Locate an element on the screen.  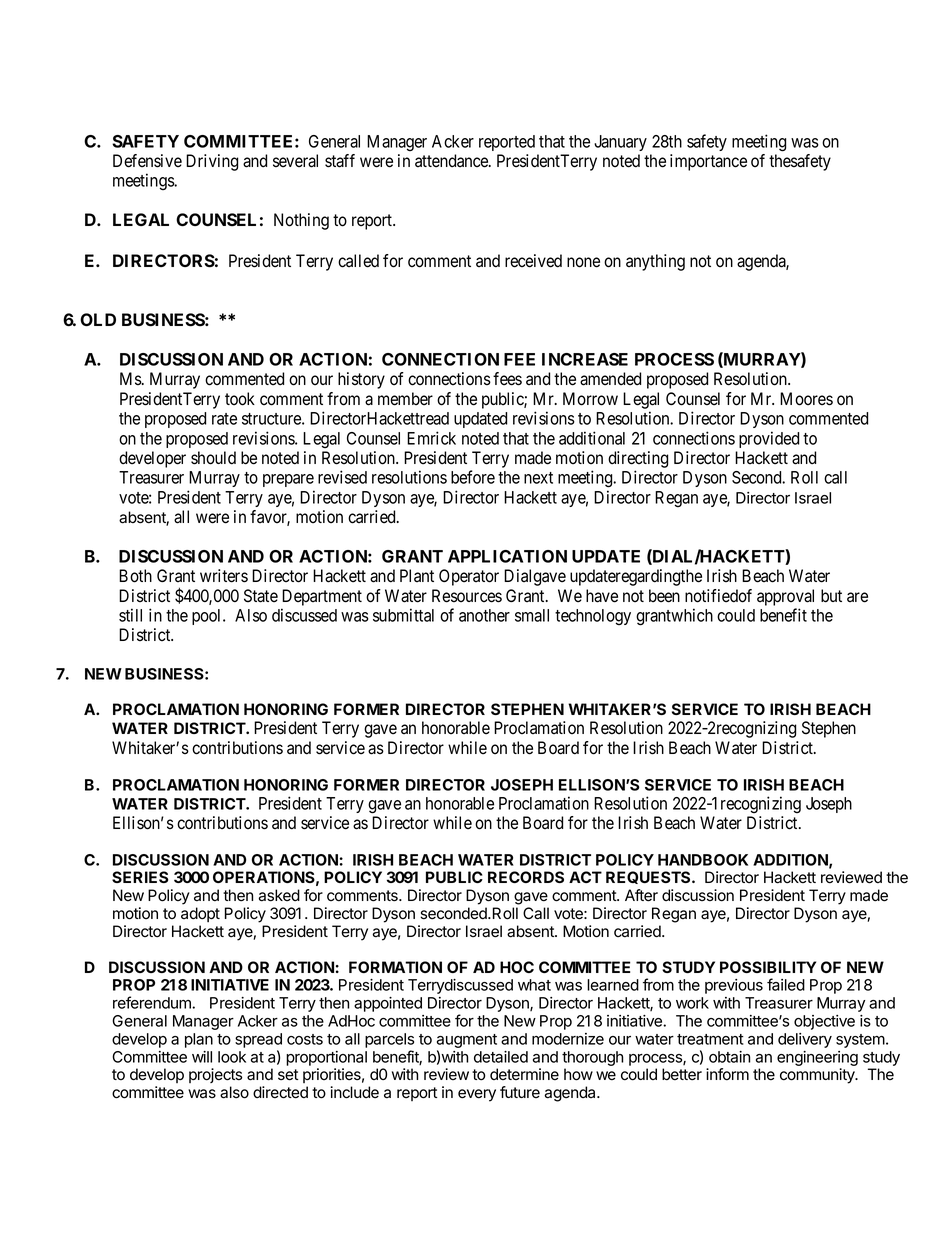
took is located at coordinates (240, 399).
